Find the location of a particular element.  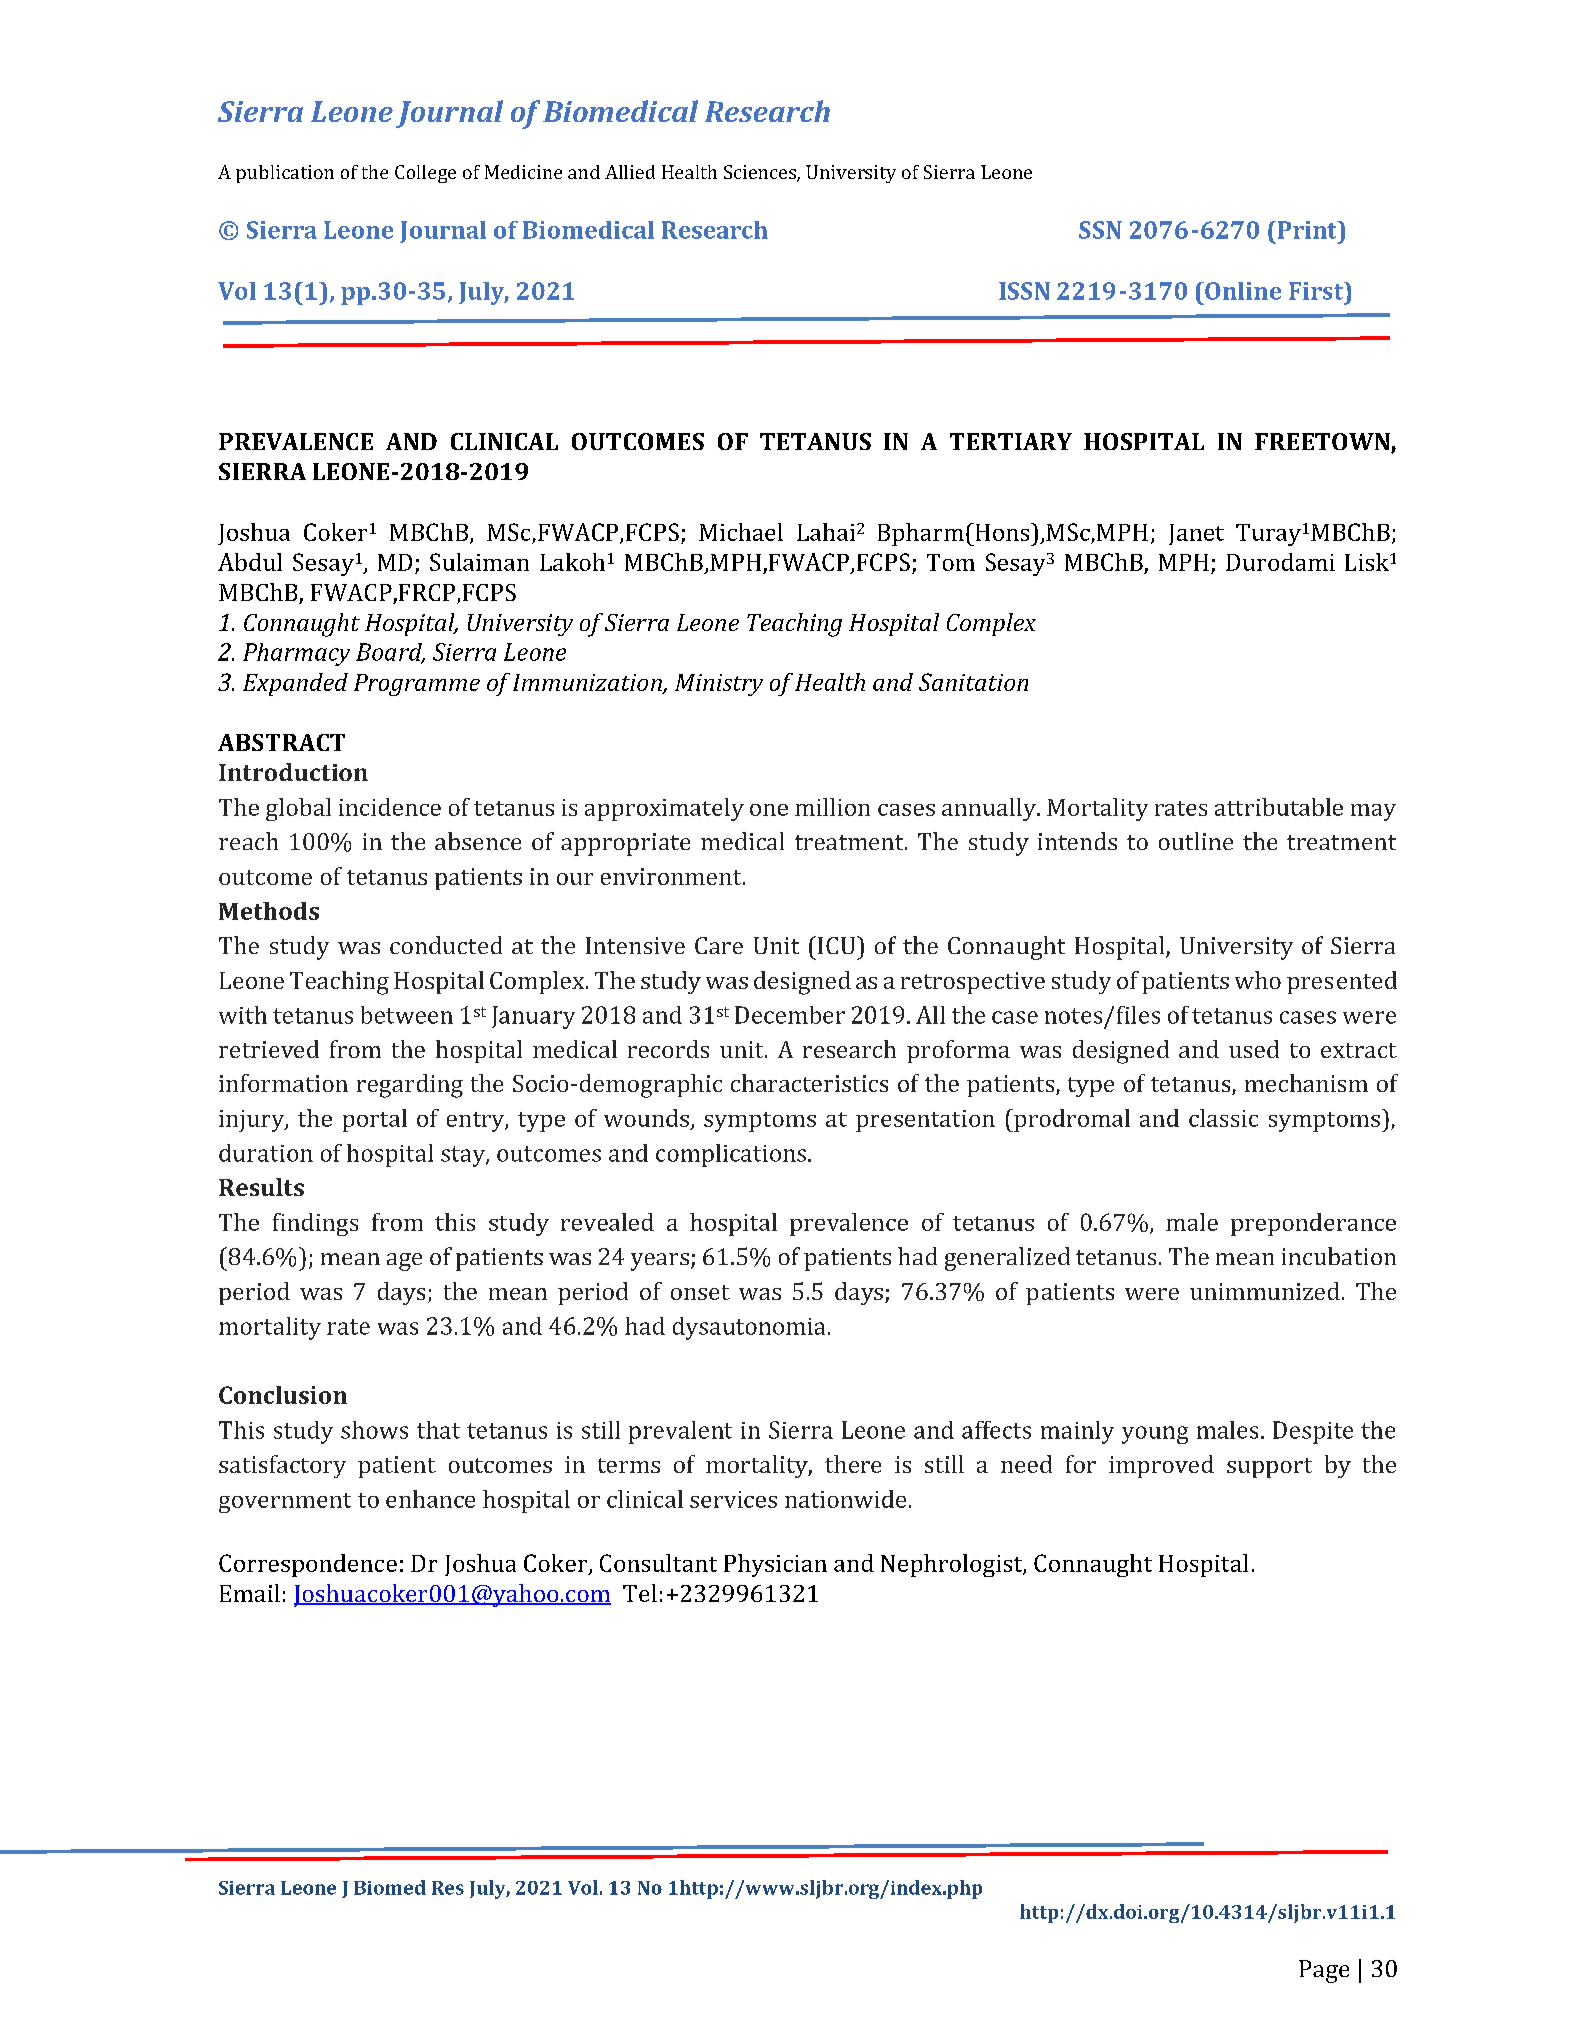

support is located at coordinates (1269, 1468).
